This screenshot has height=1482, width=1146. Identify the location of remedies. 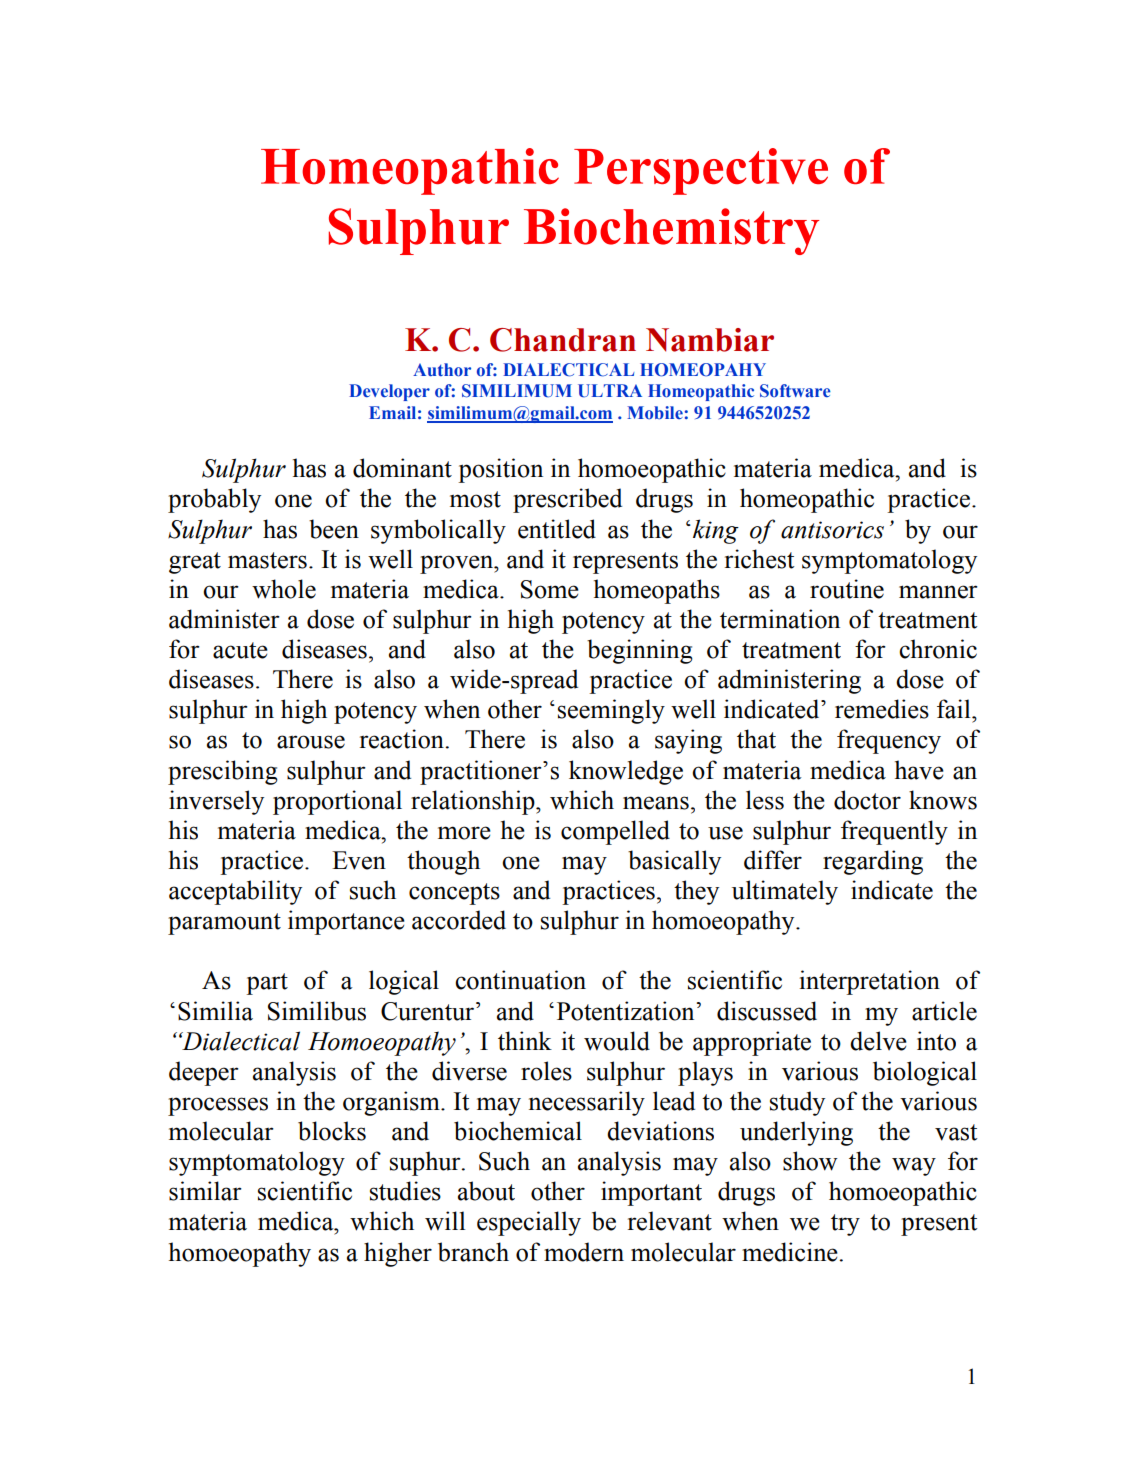
(882, 709).
